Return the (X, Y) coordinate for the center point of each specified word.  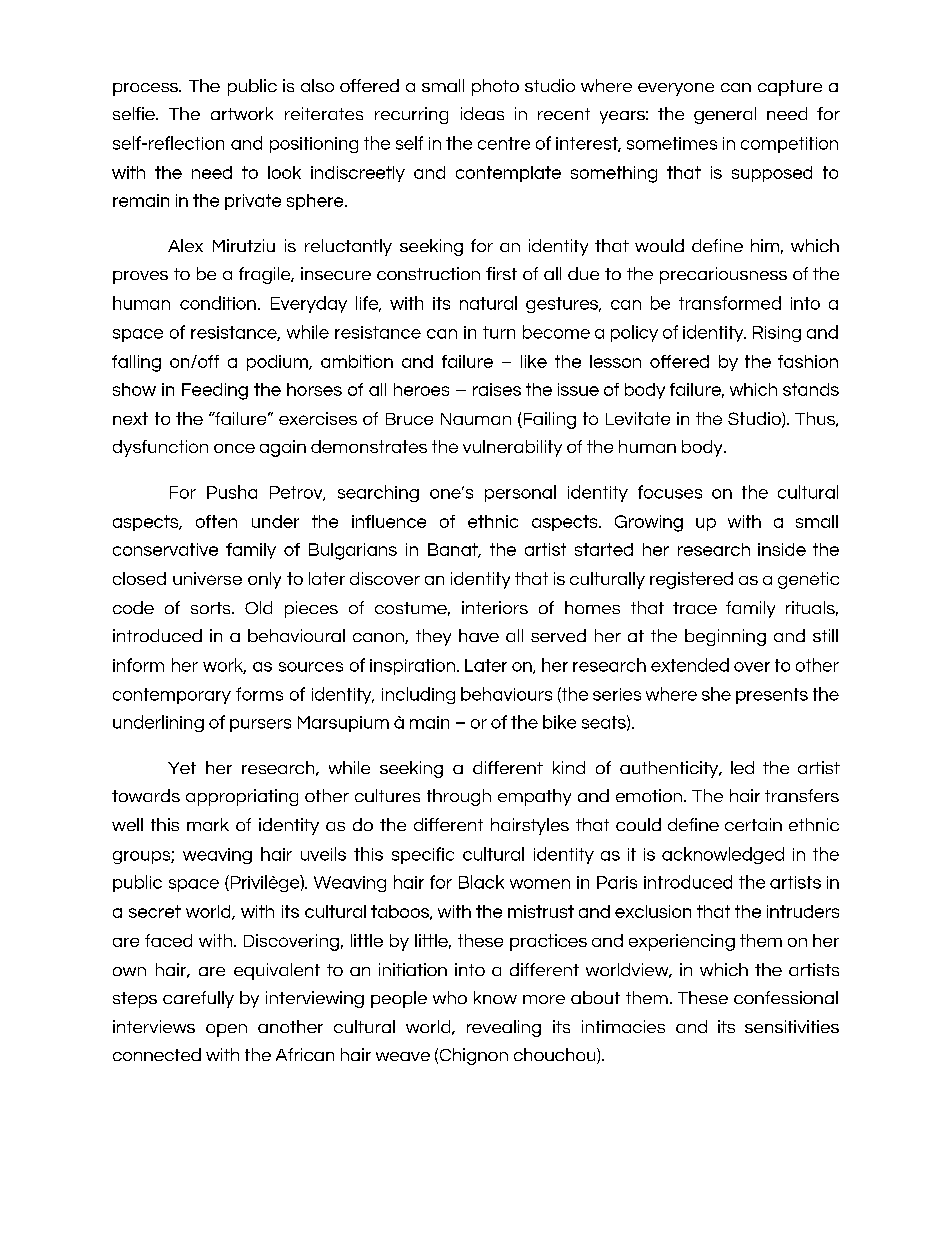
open (226, 1030)
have (479, 635)
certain (753, 824)
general (725, 115)
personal (520, 493)
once (234, 448)
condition (218, 303)
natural (488, 303)
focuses (670, 492)
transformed (730, 303)
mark (208, 824)
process (147, 89)
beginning (725, 637)
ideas (482, 113)
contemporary (172, 696)
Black (481, 882)
